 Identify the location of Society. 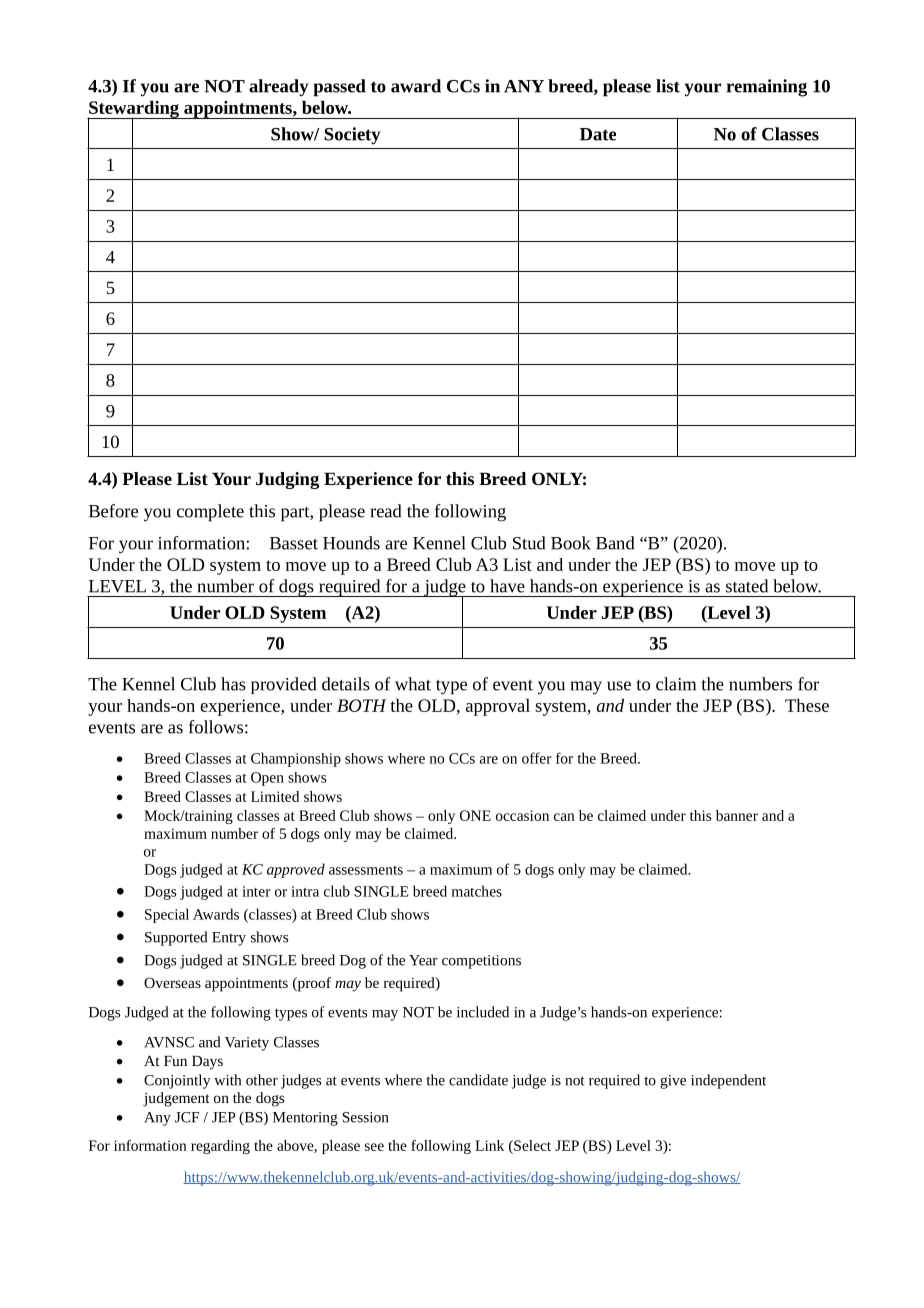
(352, 136).
